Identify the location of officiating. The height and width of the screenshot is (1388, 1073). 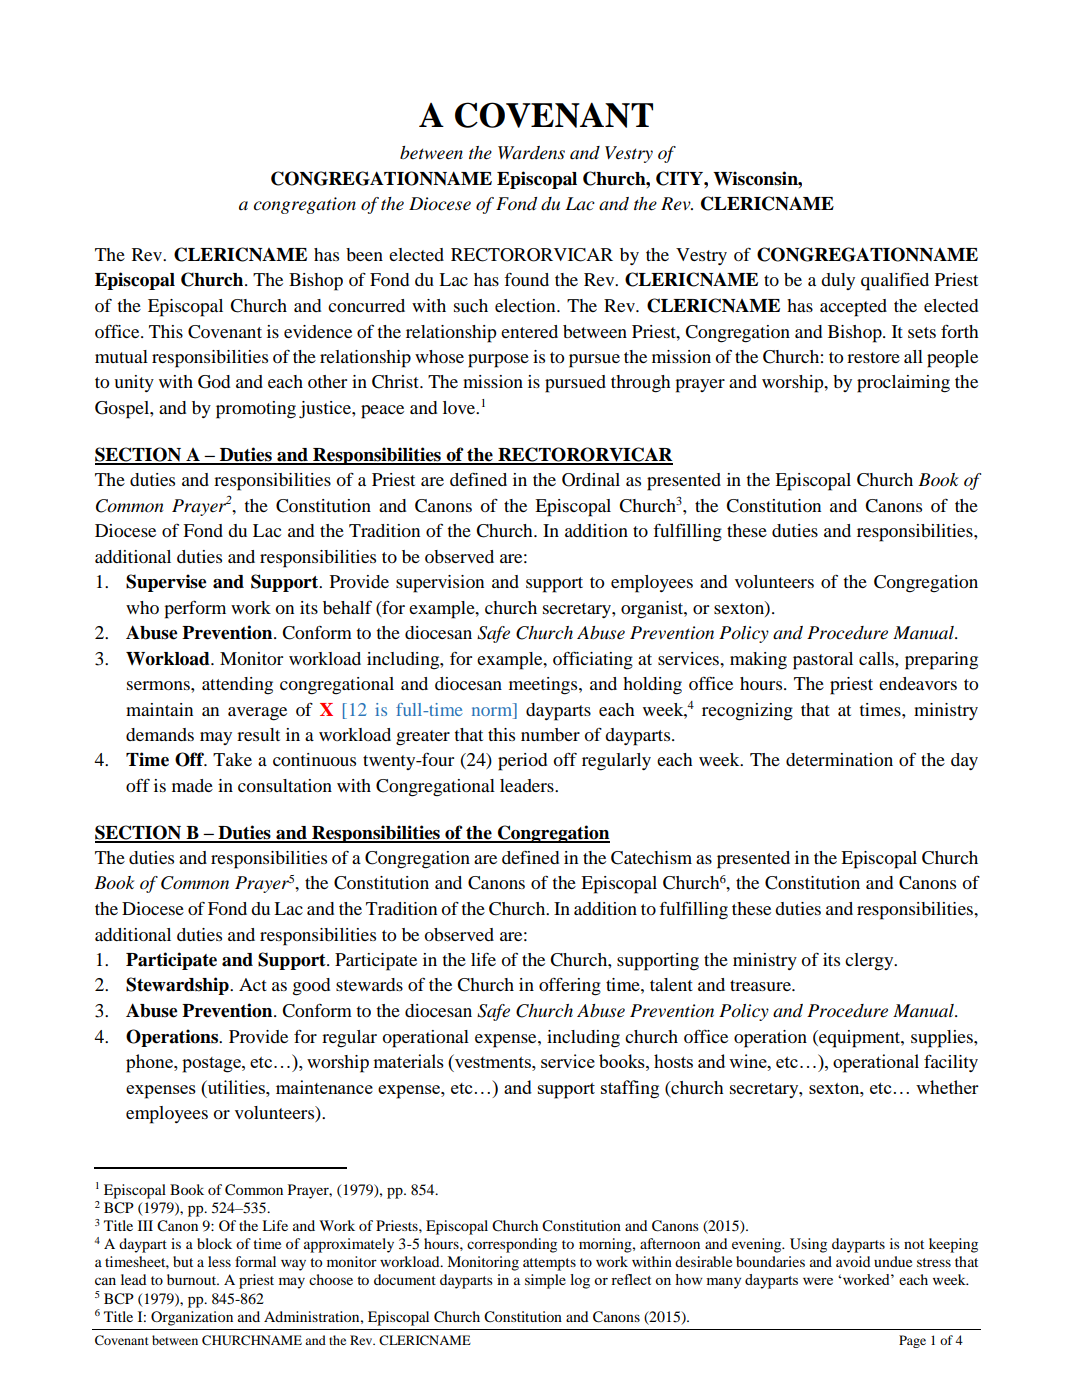
(593, 661).
